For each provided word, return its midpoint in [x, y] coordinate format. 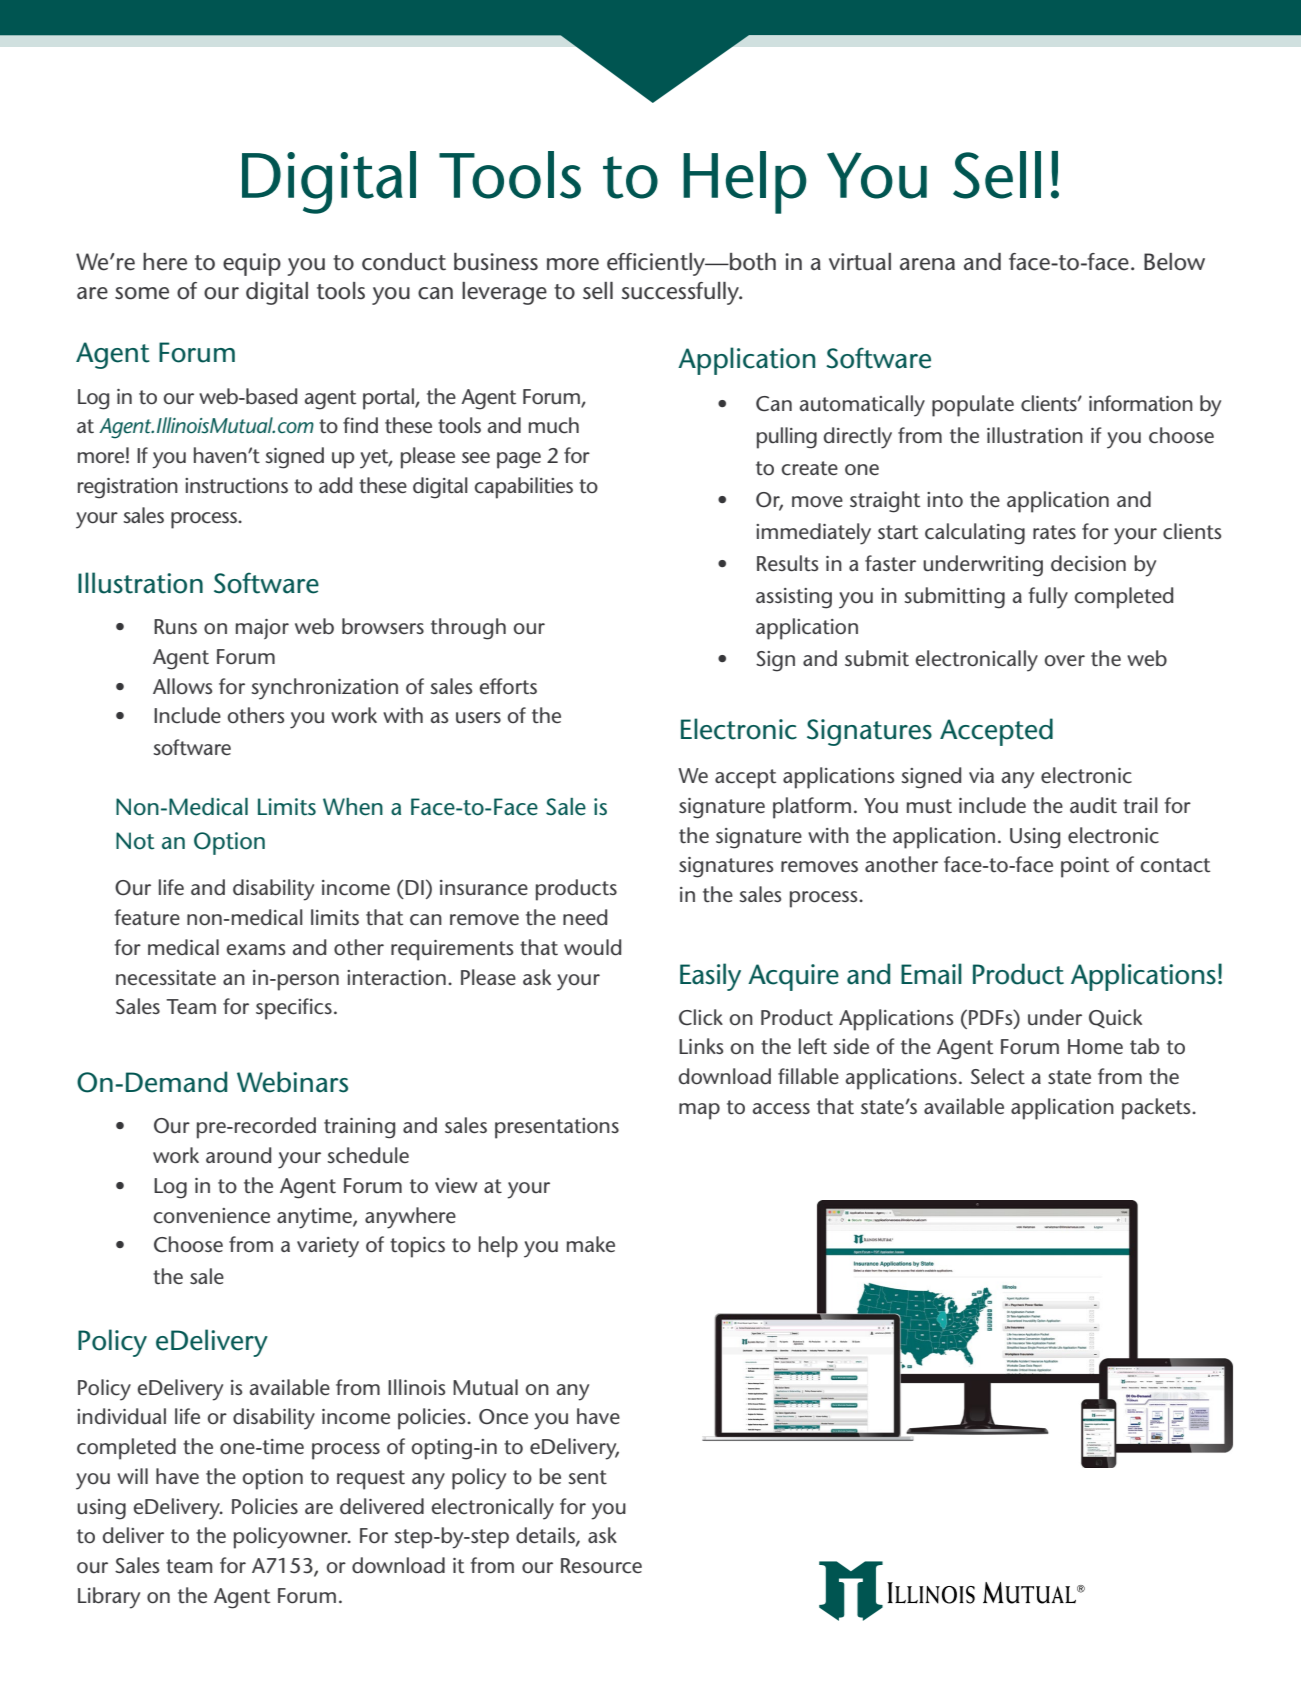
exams [255, 949]
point [1085, 867]
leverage [504, 293]
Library [109, 1598]
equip [252, 264]
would [592, 947]
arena [927, 264]
